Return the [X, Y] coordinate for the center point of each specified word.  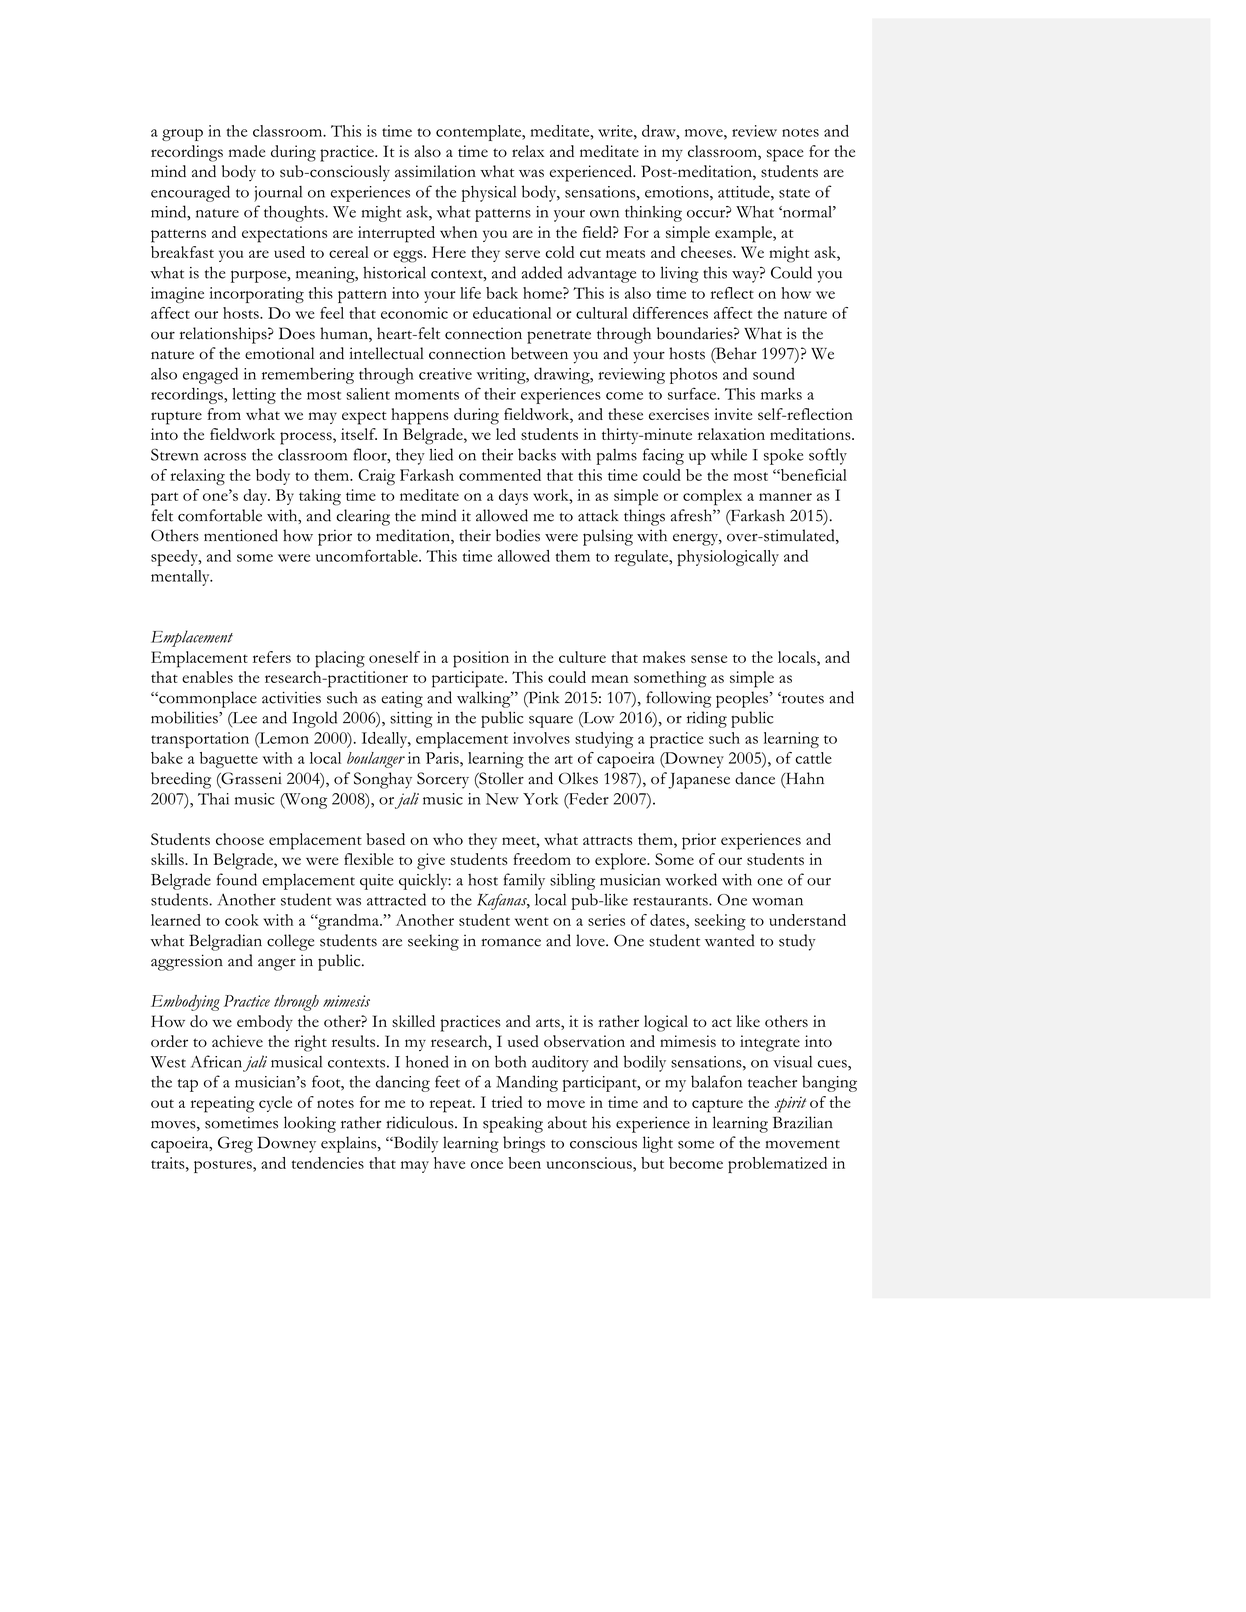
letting [254, 396]
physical [489, 194]
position [481, 659]
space [785, 155]
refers [272, 657]
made [247, 151]
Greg [235, 1144]
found [237, 879]
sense [709, 659]
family [524, 881]
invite [733, 414]
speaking [513, 1124]
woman [777, 902]
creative [445, 374]
